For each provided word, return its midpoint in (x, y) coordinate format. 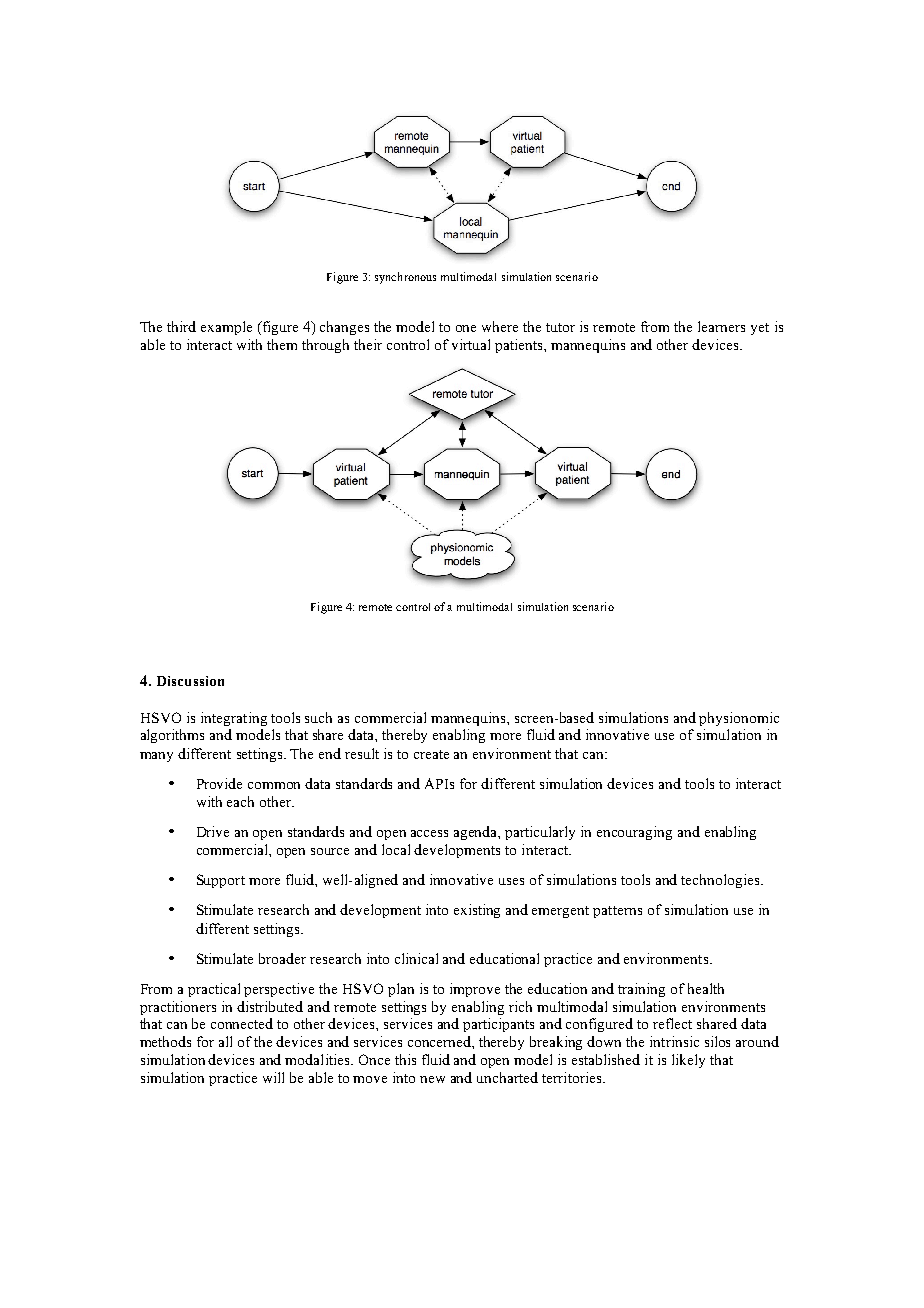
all (225, 1041)
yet (760, 329)
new (432, 1079)
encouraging (634, 833)
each (240, 801)
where (500, 326)
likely (688, 1061)
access (429, 833)
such (318, 717)
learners (721, 326)
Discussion (190, 681)
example (226, 328)
